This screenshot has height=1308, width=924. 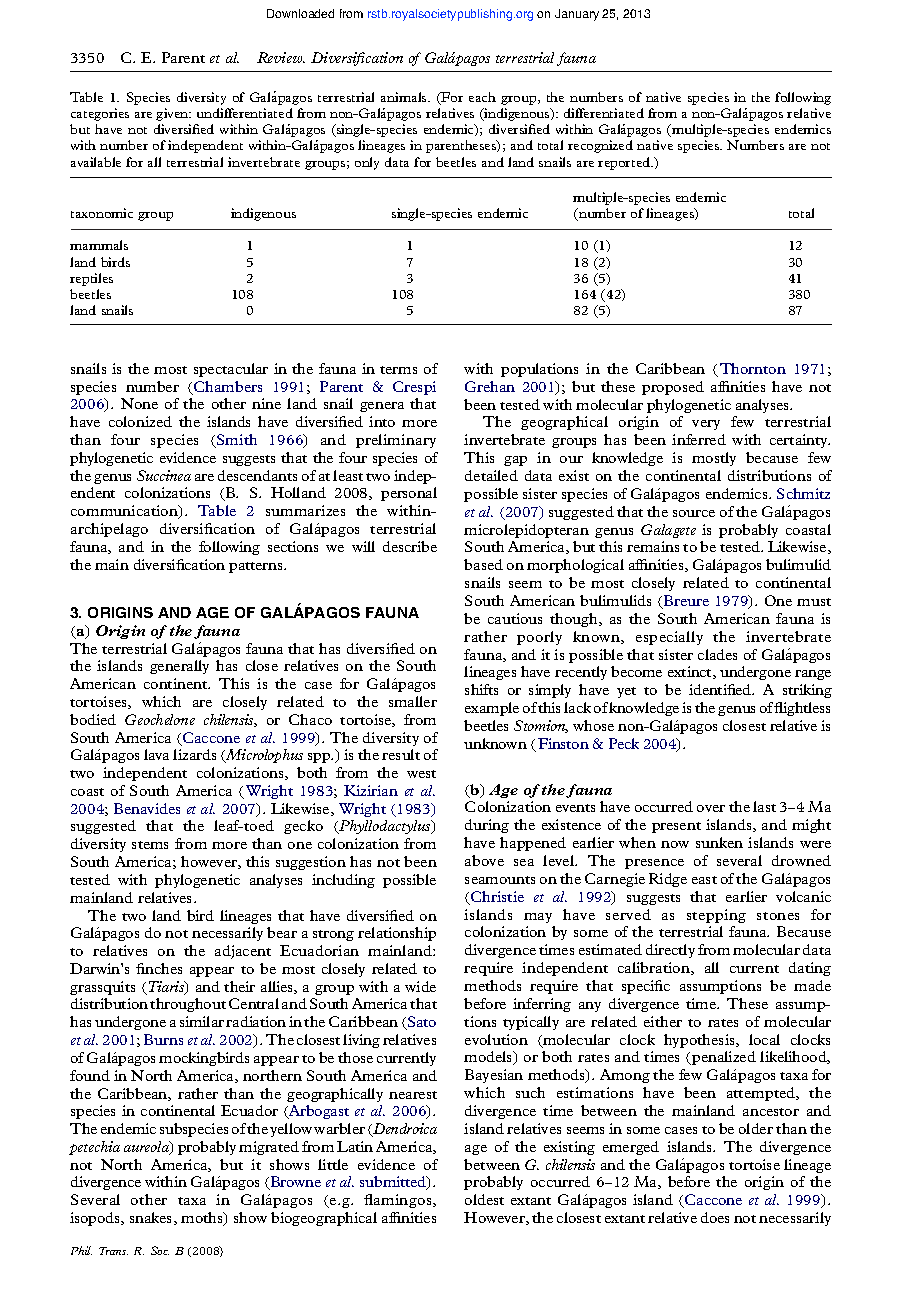 I want to click on Christie, so click(x=496, y=898).
